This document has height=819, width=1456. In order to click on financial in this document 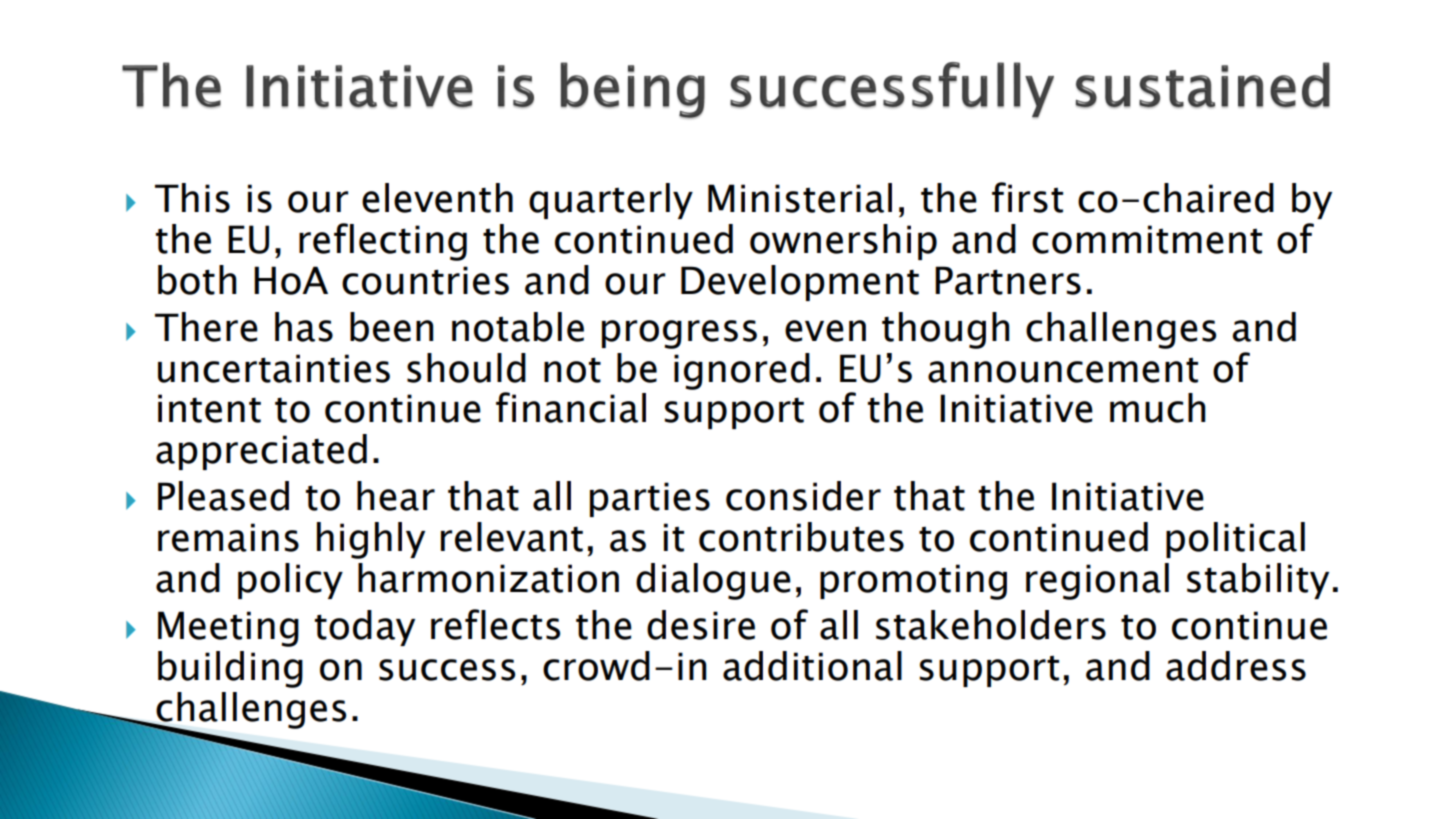, I will do `click(571, 407)`.
